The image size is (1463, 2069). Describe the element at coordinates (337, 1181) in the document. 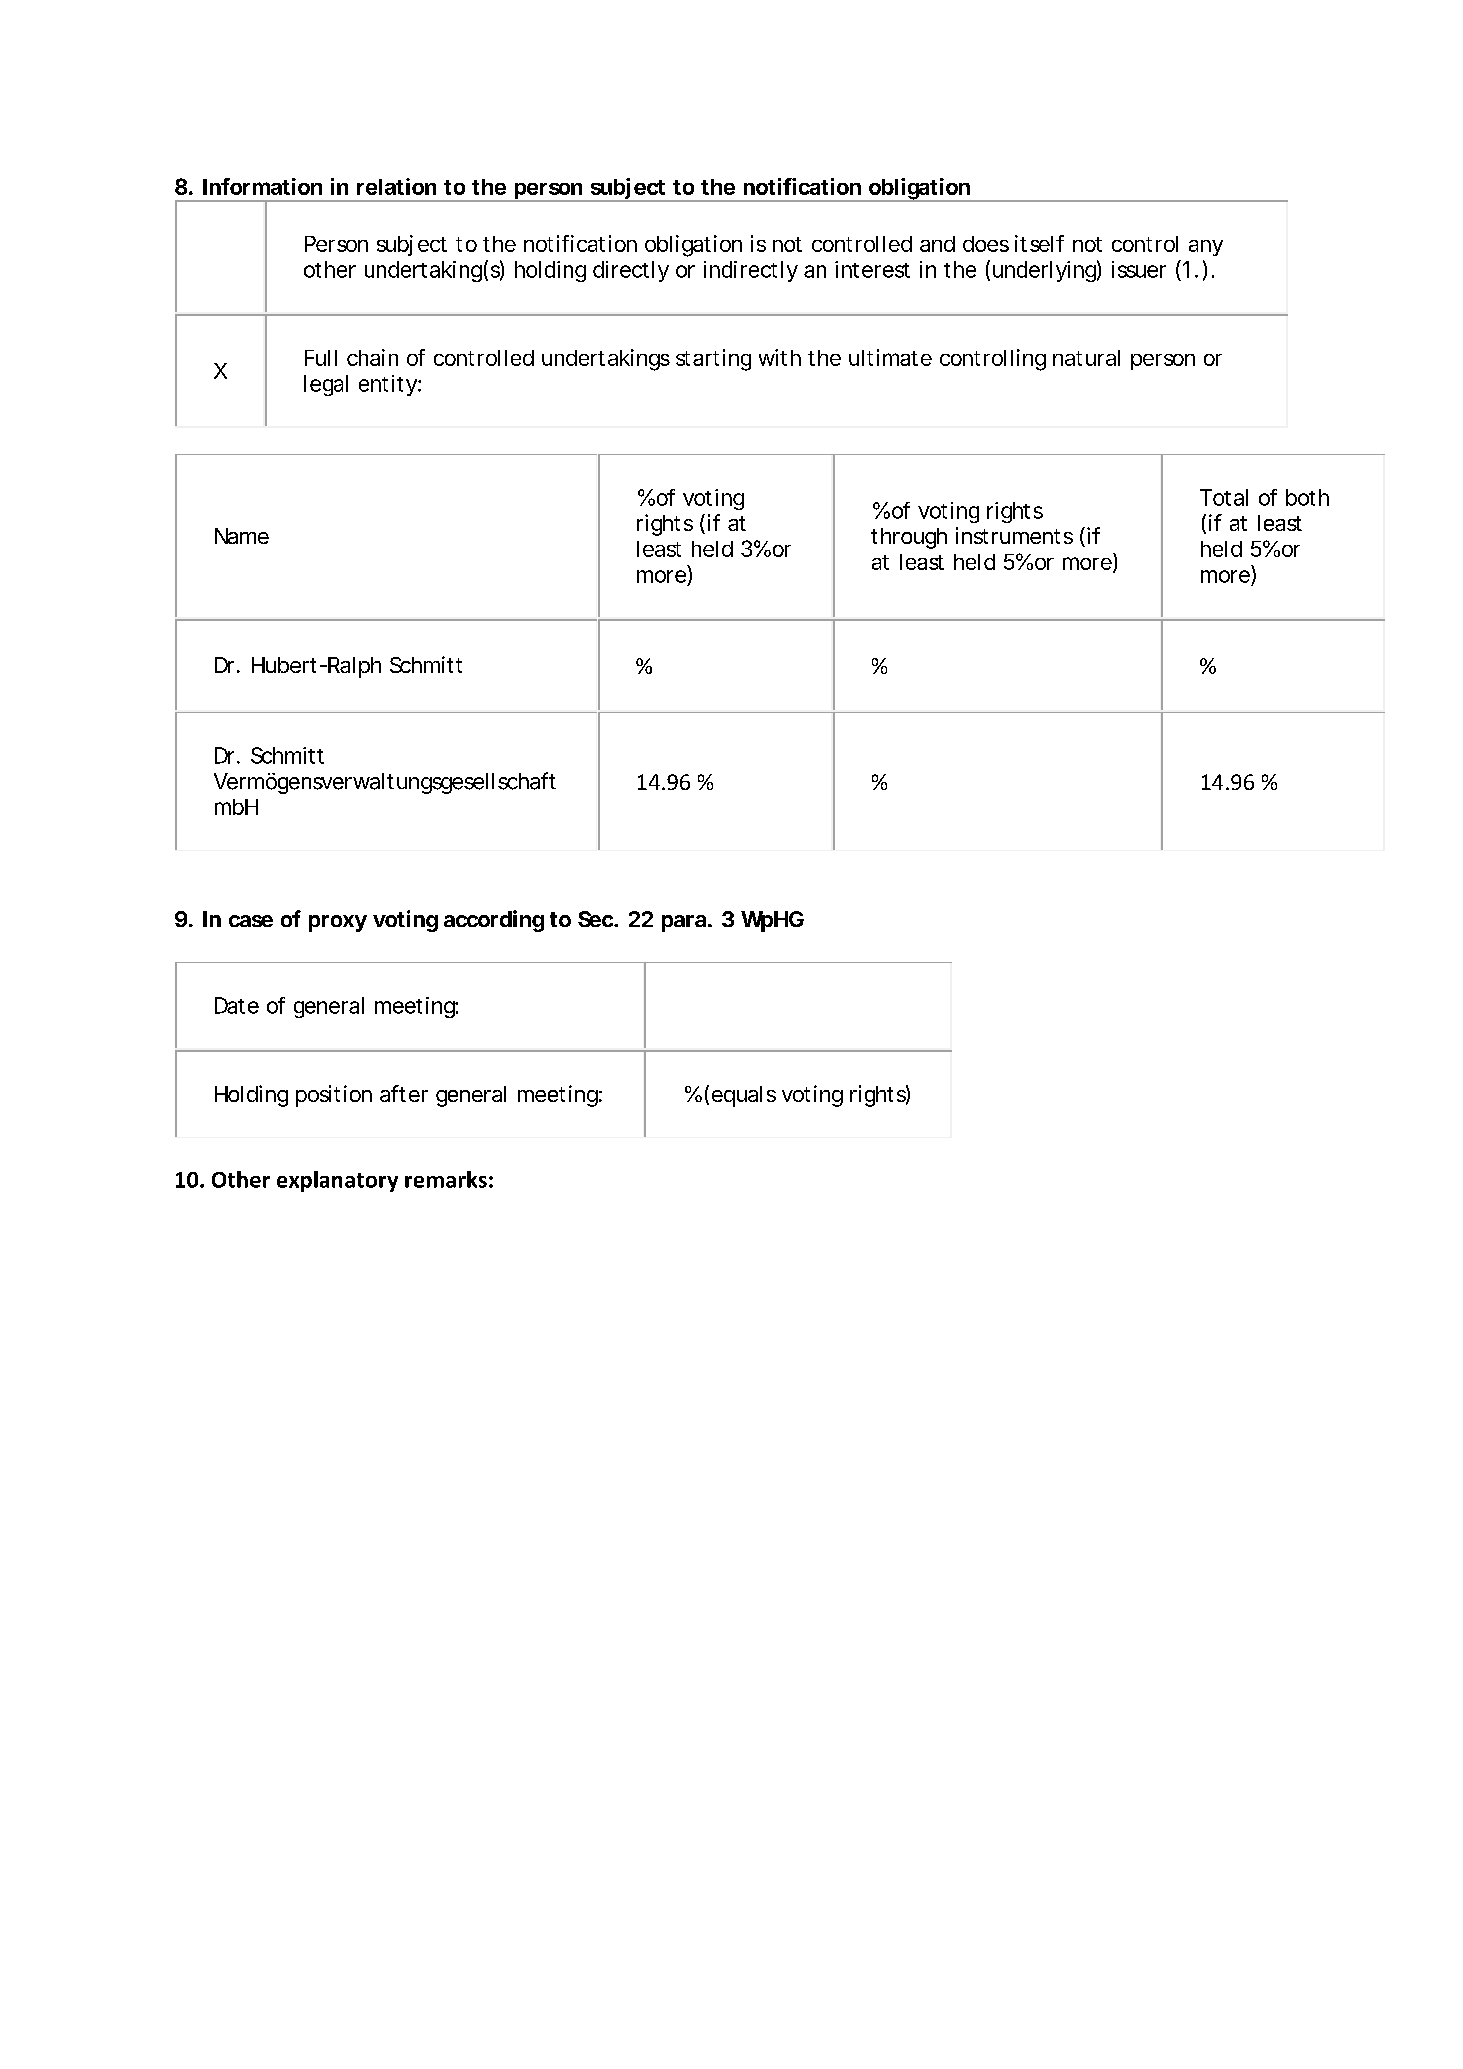

I see `explanatory` at that location.
